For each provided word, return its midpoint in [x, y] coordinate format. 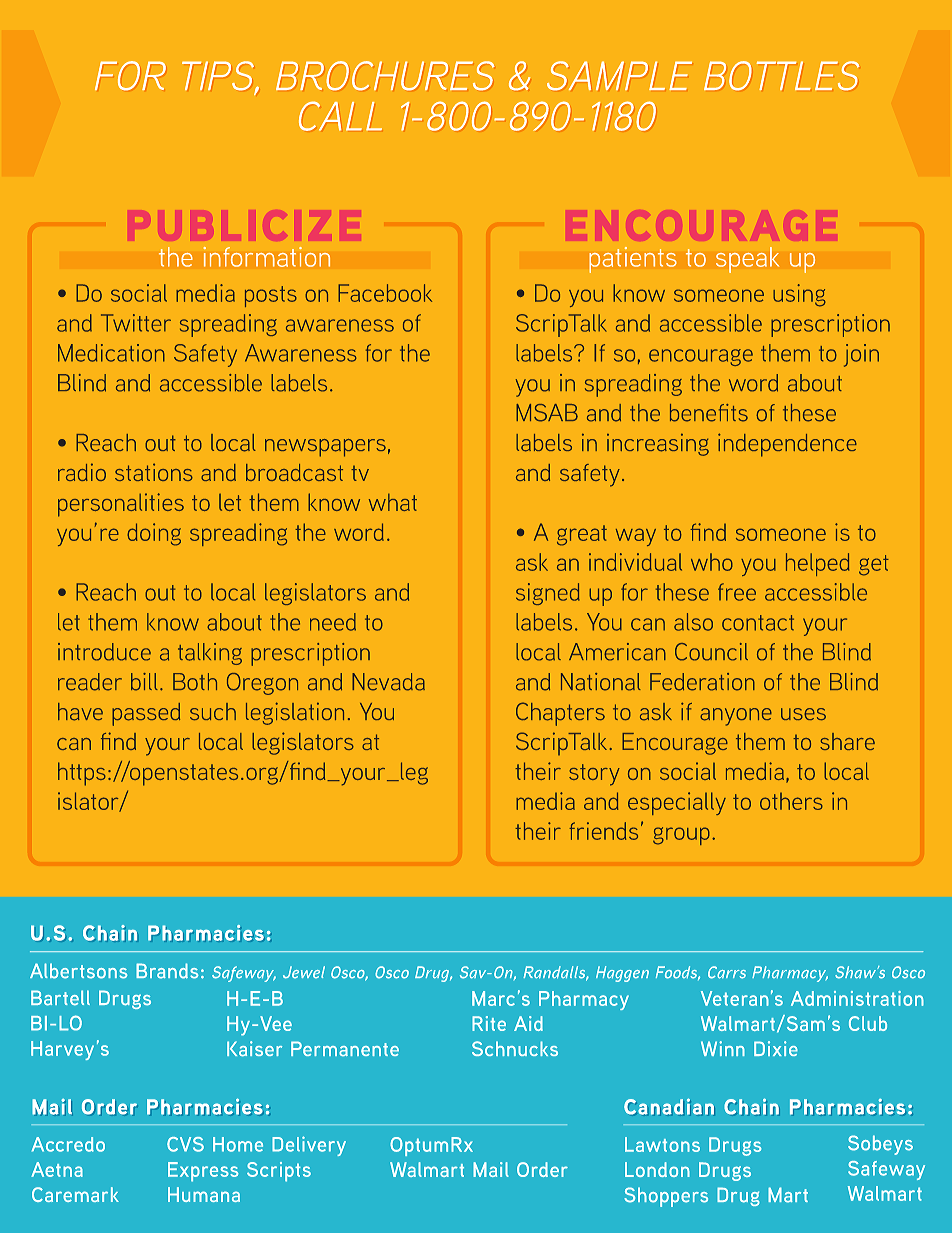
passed [146, 714]
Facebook [385, 293]
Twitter [136, 323]
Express [203, 1172]
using [799, 295]
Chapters [560, 714]
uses [803, 714]
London [657, 1169]
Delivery [309, 1146]
